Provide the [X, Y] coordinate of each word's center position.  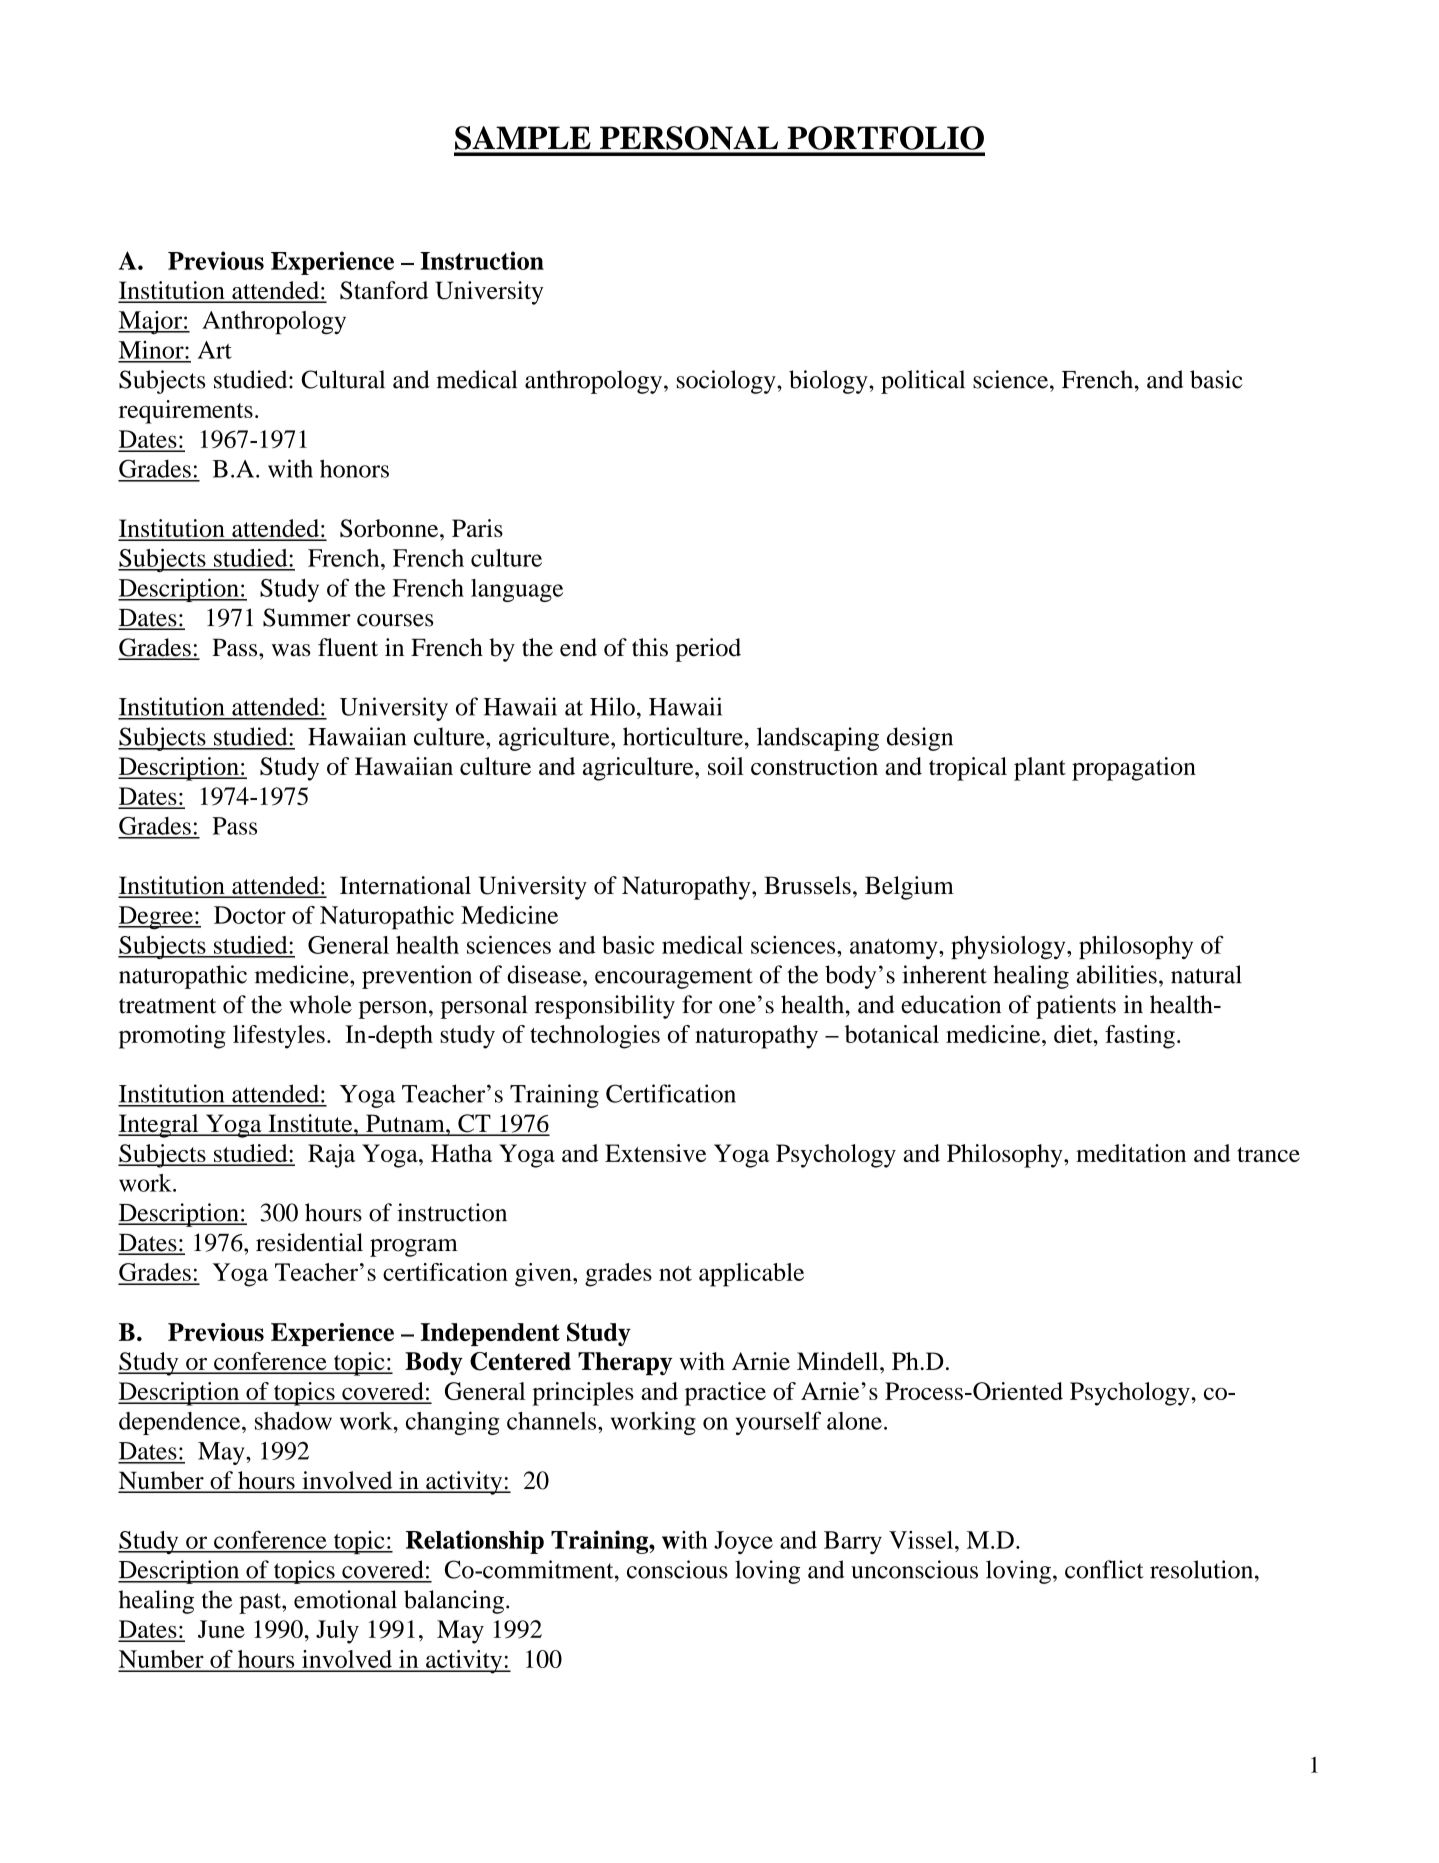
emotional [345, 1599]
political [923, 382]
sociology [727, 382]
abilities [1117, 974]
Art [215, 350]
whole [320, 1004]
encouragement [674, 978]
